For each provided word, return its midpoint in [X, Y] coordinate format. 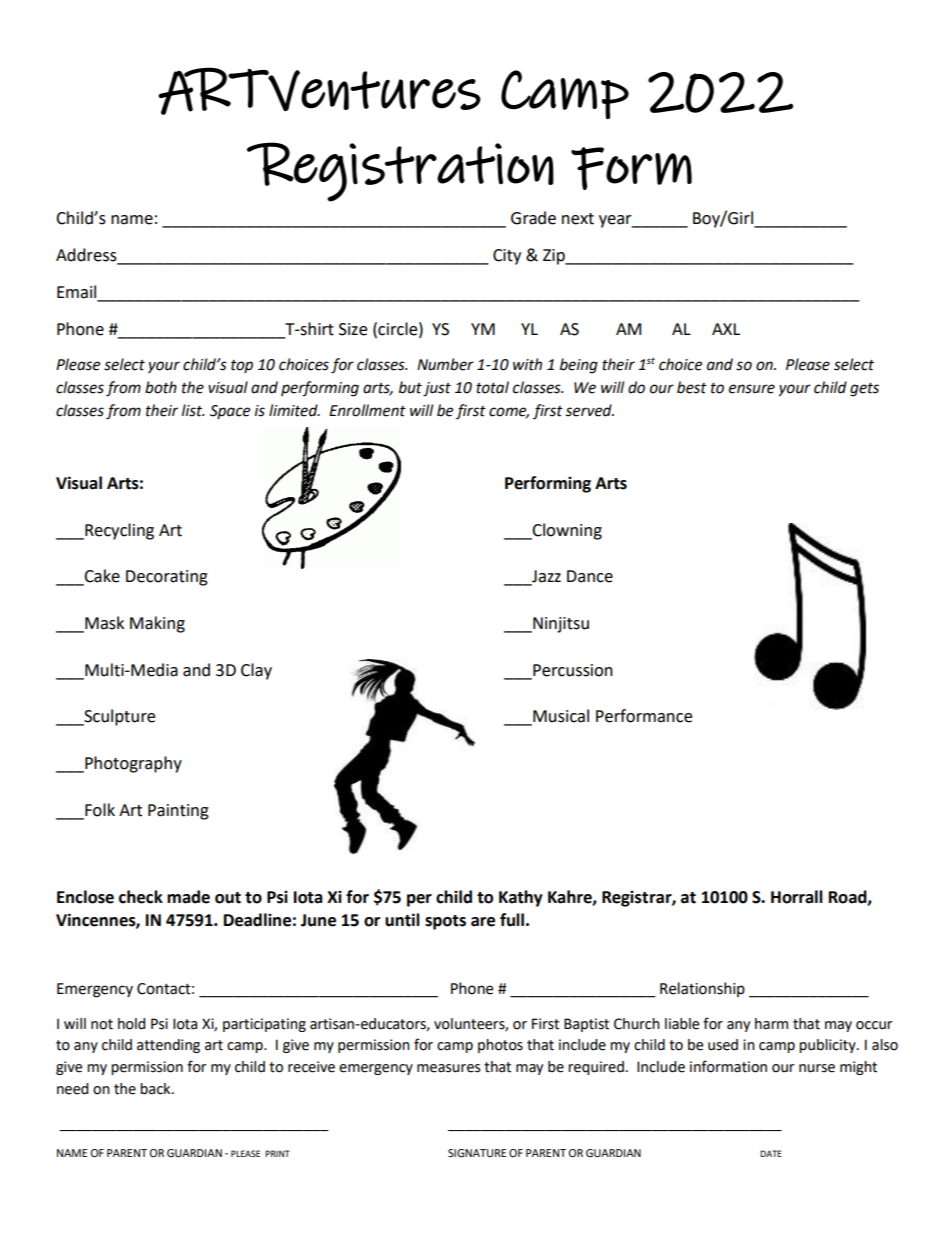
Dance [590, 576]
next [578, 219]
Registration [400, 172]
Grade [533, 218]
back [156, 1089]
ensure [752, 389]
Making [157, 624]
